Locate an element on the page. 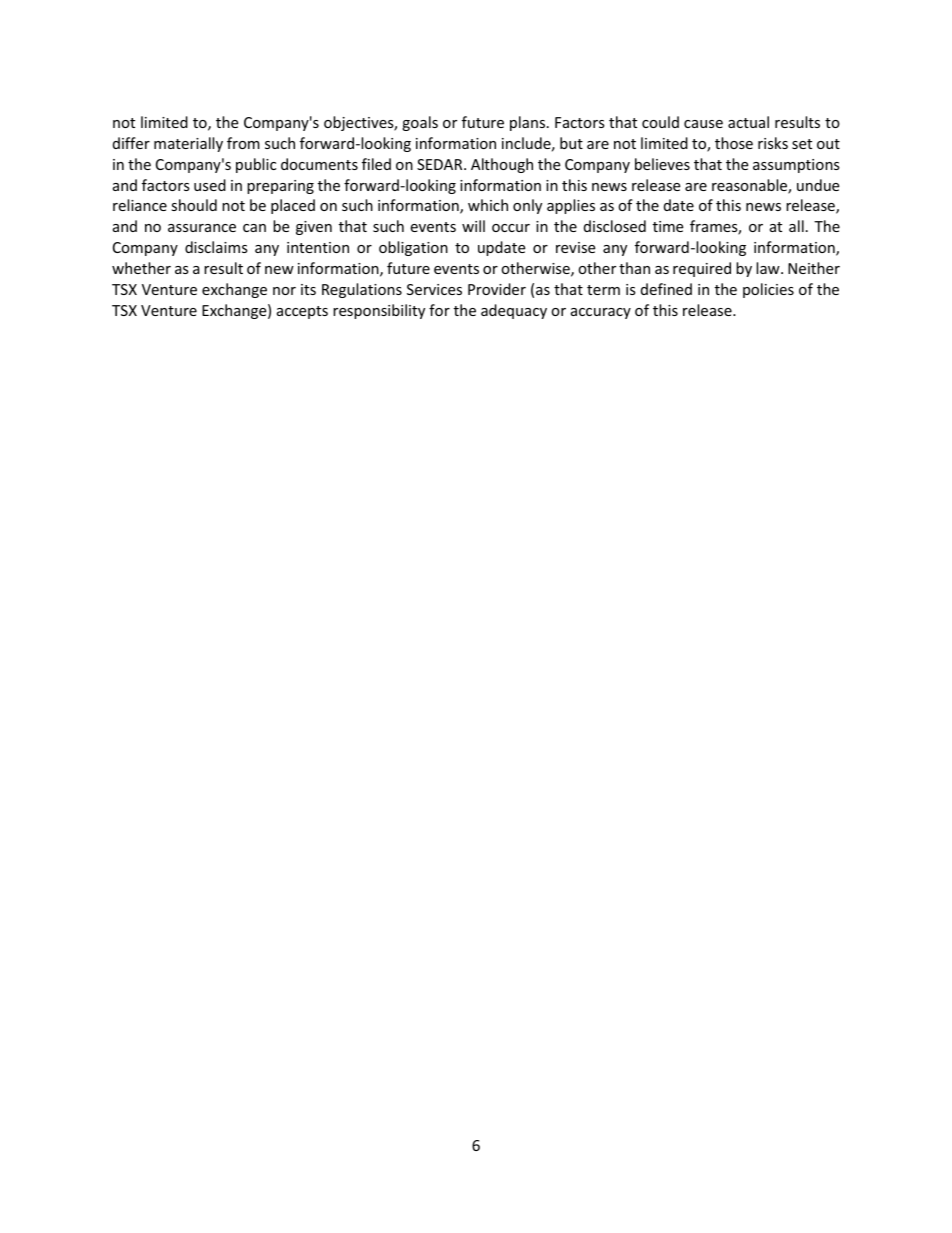 The height and width of the image is (1233, 952). time is located at coordinates (668, 226).
